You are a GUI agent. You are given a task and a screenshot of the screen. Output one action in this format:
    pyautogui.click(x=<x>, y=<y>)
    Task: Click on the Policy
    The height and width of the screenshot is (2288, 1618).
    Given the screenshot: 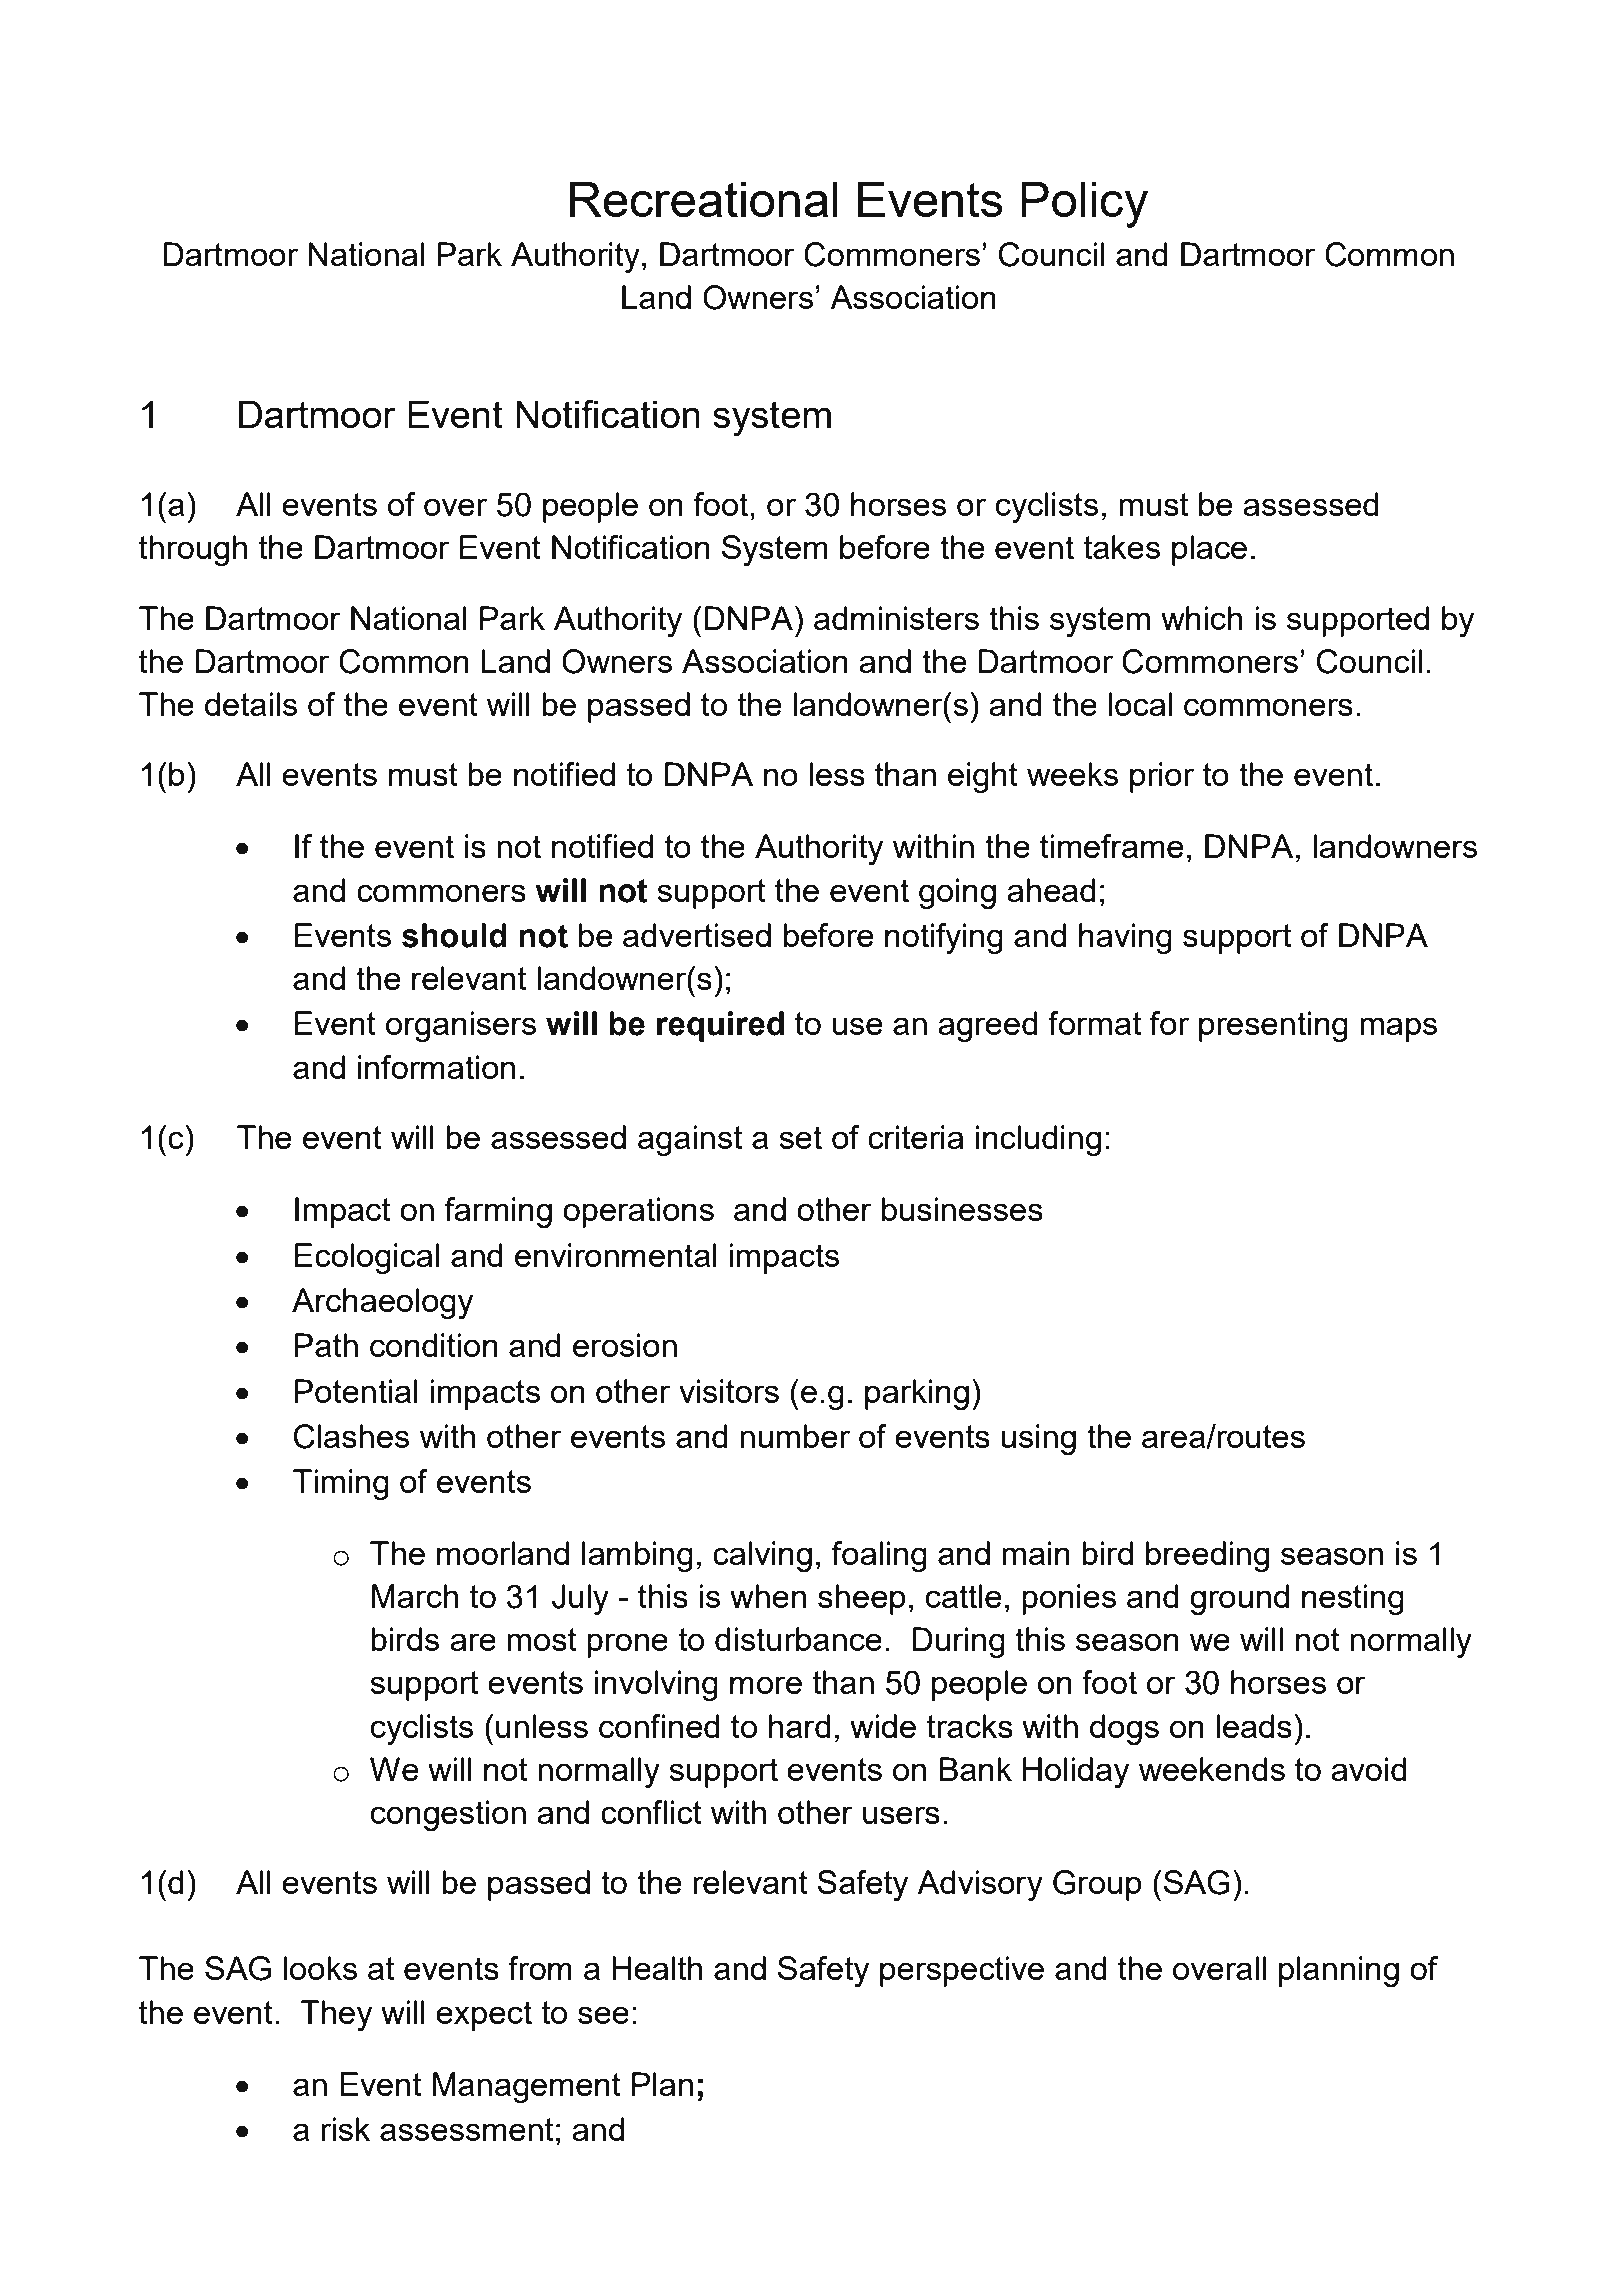 What is the action you would take?
    pyautogui.click(x=1084, y=205)
